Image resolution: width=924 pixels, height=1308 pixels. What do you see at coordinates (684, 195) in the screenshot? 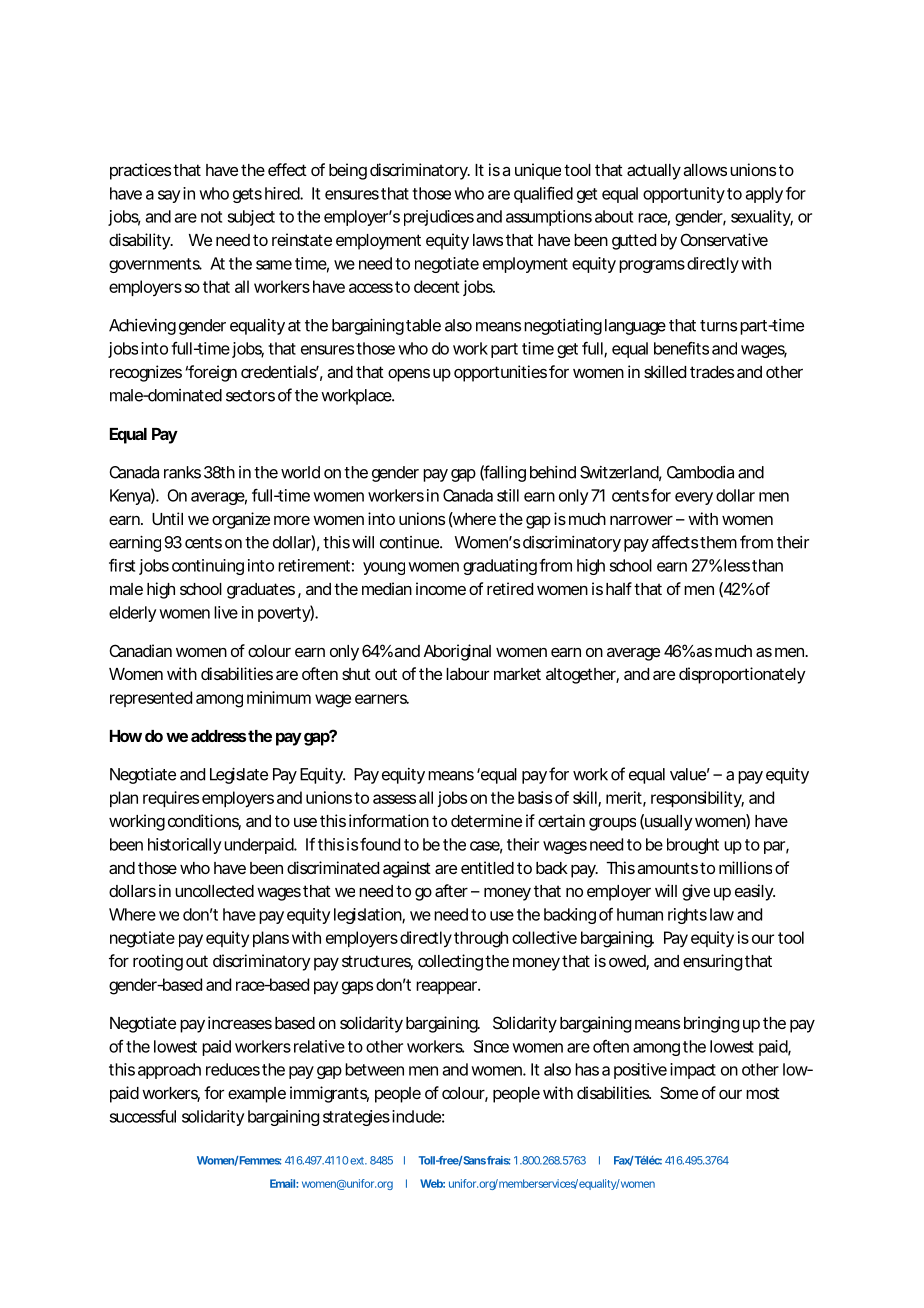
I see `opportunity` at bounding box center [684, 195].
